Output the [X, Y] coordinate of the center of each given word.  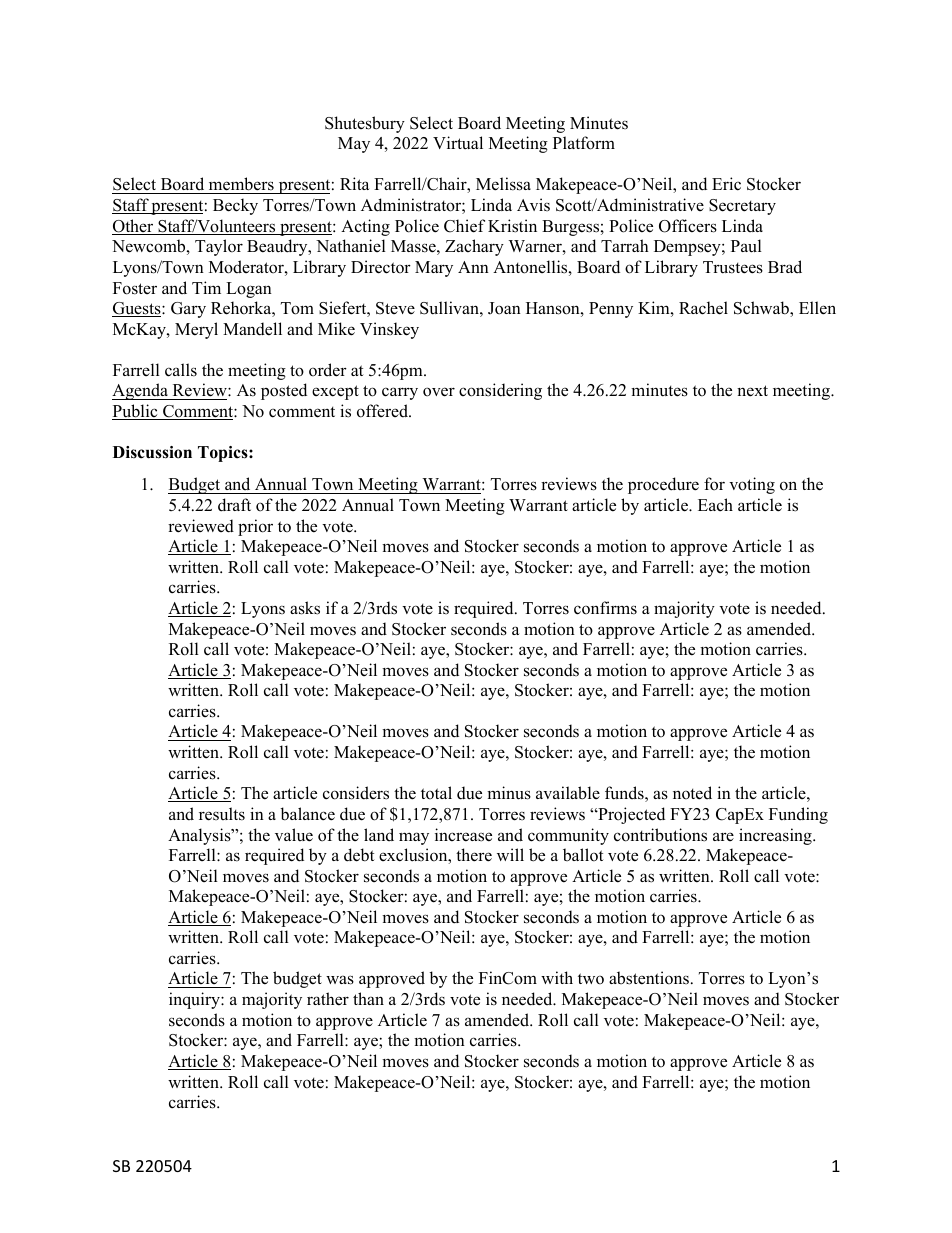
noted [692, 793]
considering [500, 391]
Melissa [503, 184]
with [557, 977]
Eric [726, 184]
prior [255, 527]
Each [715, 505]
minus [509, 793]
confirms [605, 608]
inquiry [195, 1000]
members [241, 185]
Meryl [196, 330]
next [752, 391]
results [222, 814]
